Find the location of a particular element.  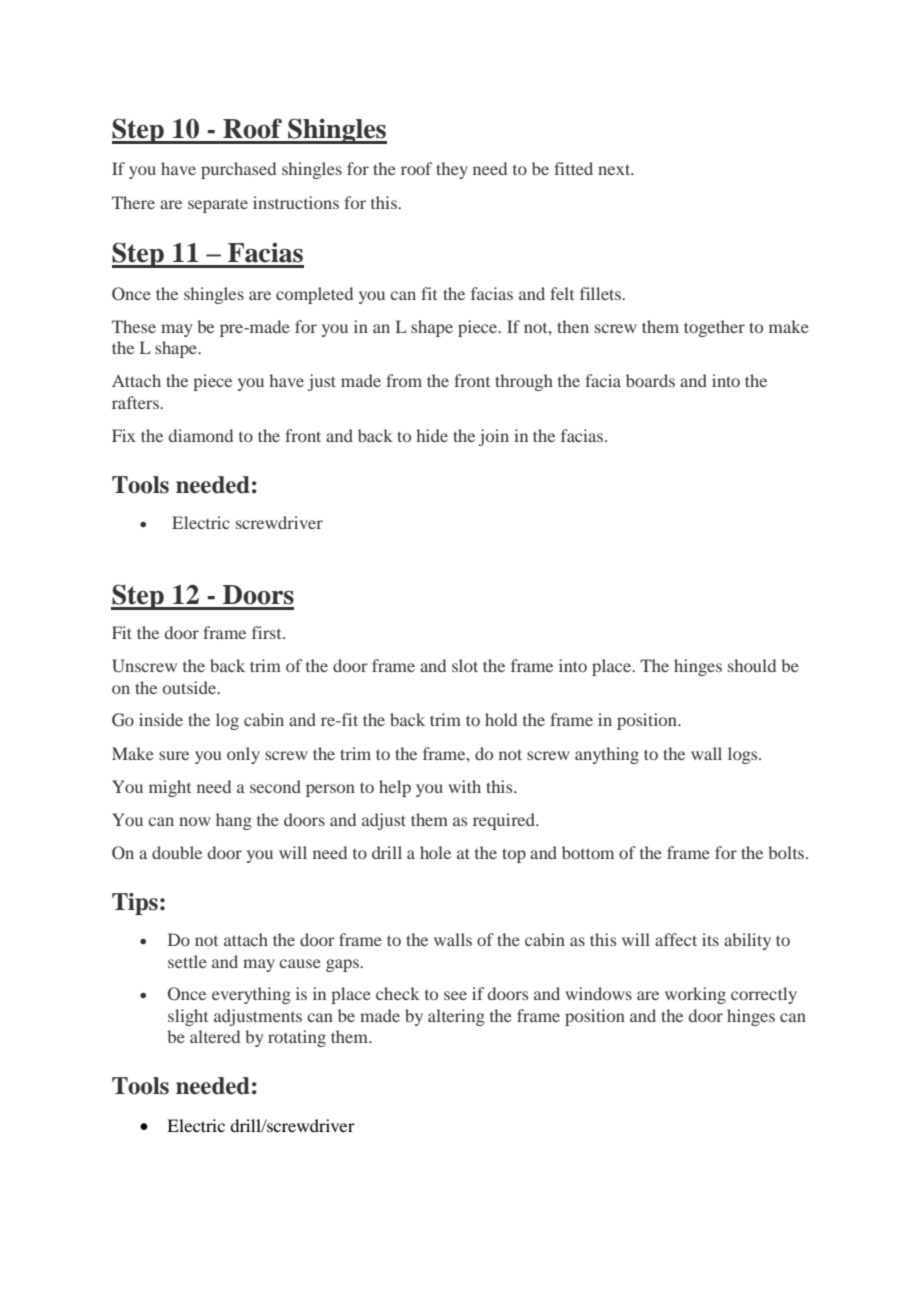

hold is located at coordinates (501, 719).
